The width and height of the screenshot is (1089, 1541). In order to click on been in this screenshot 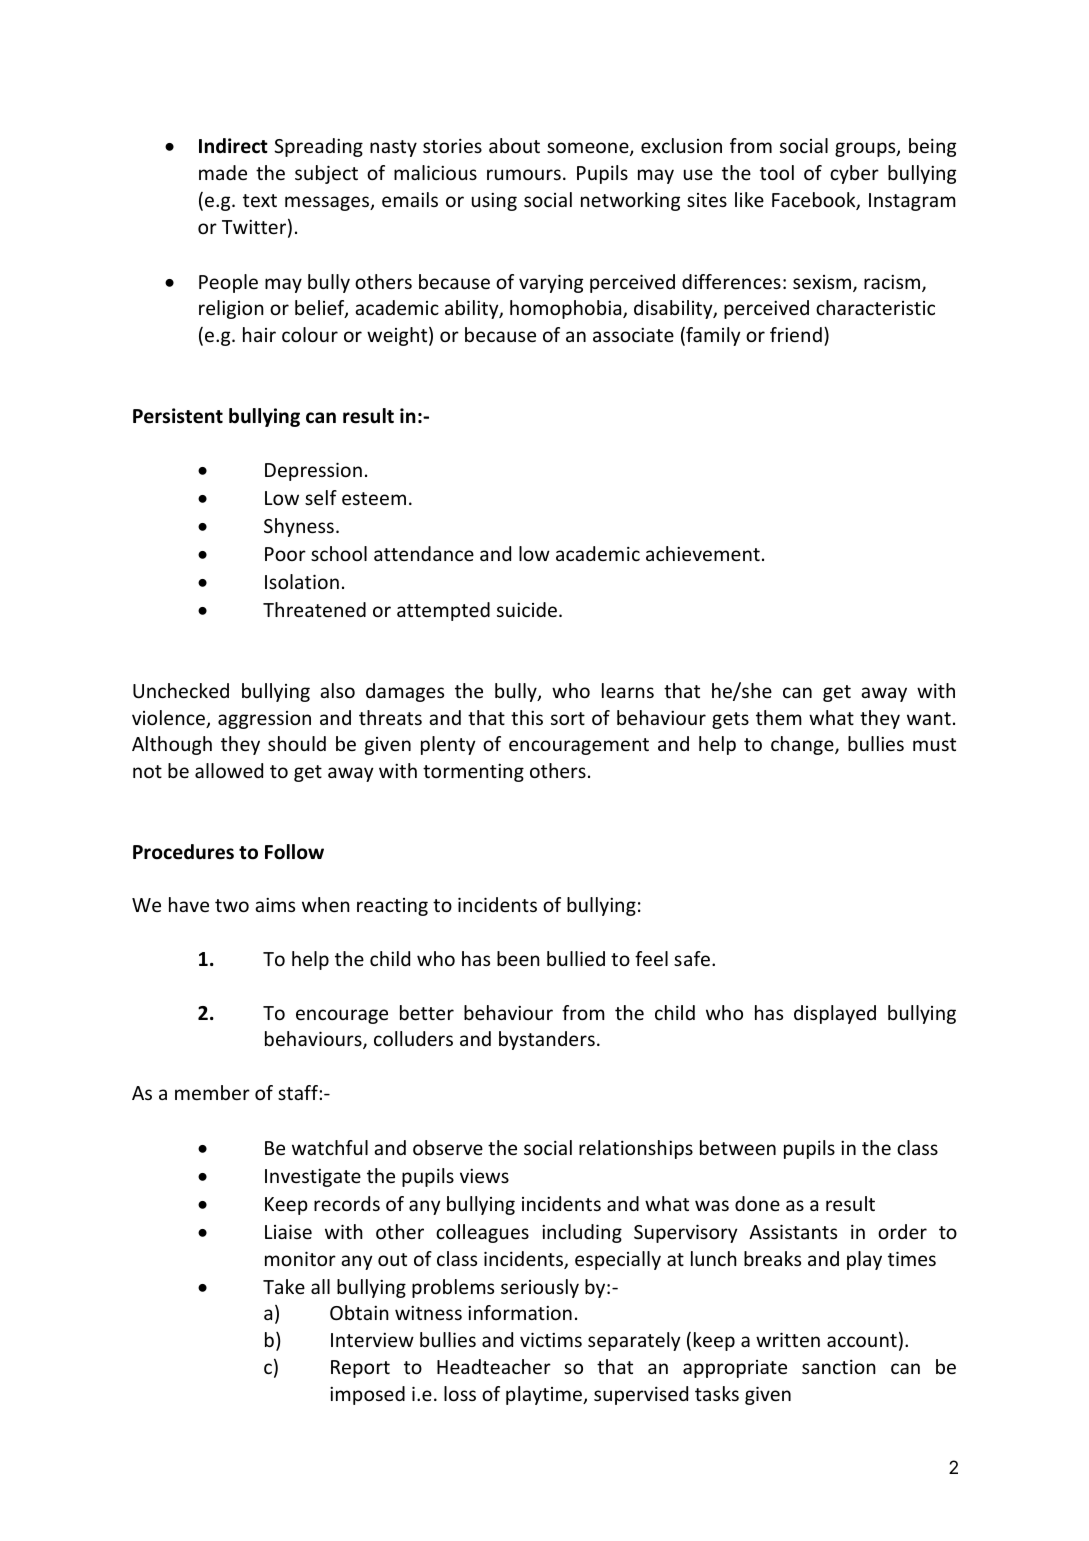, I will do `click(518, 958)`.
